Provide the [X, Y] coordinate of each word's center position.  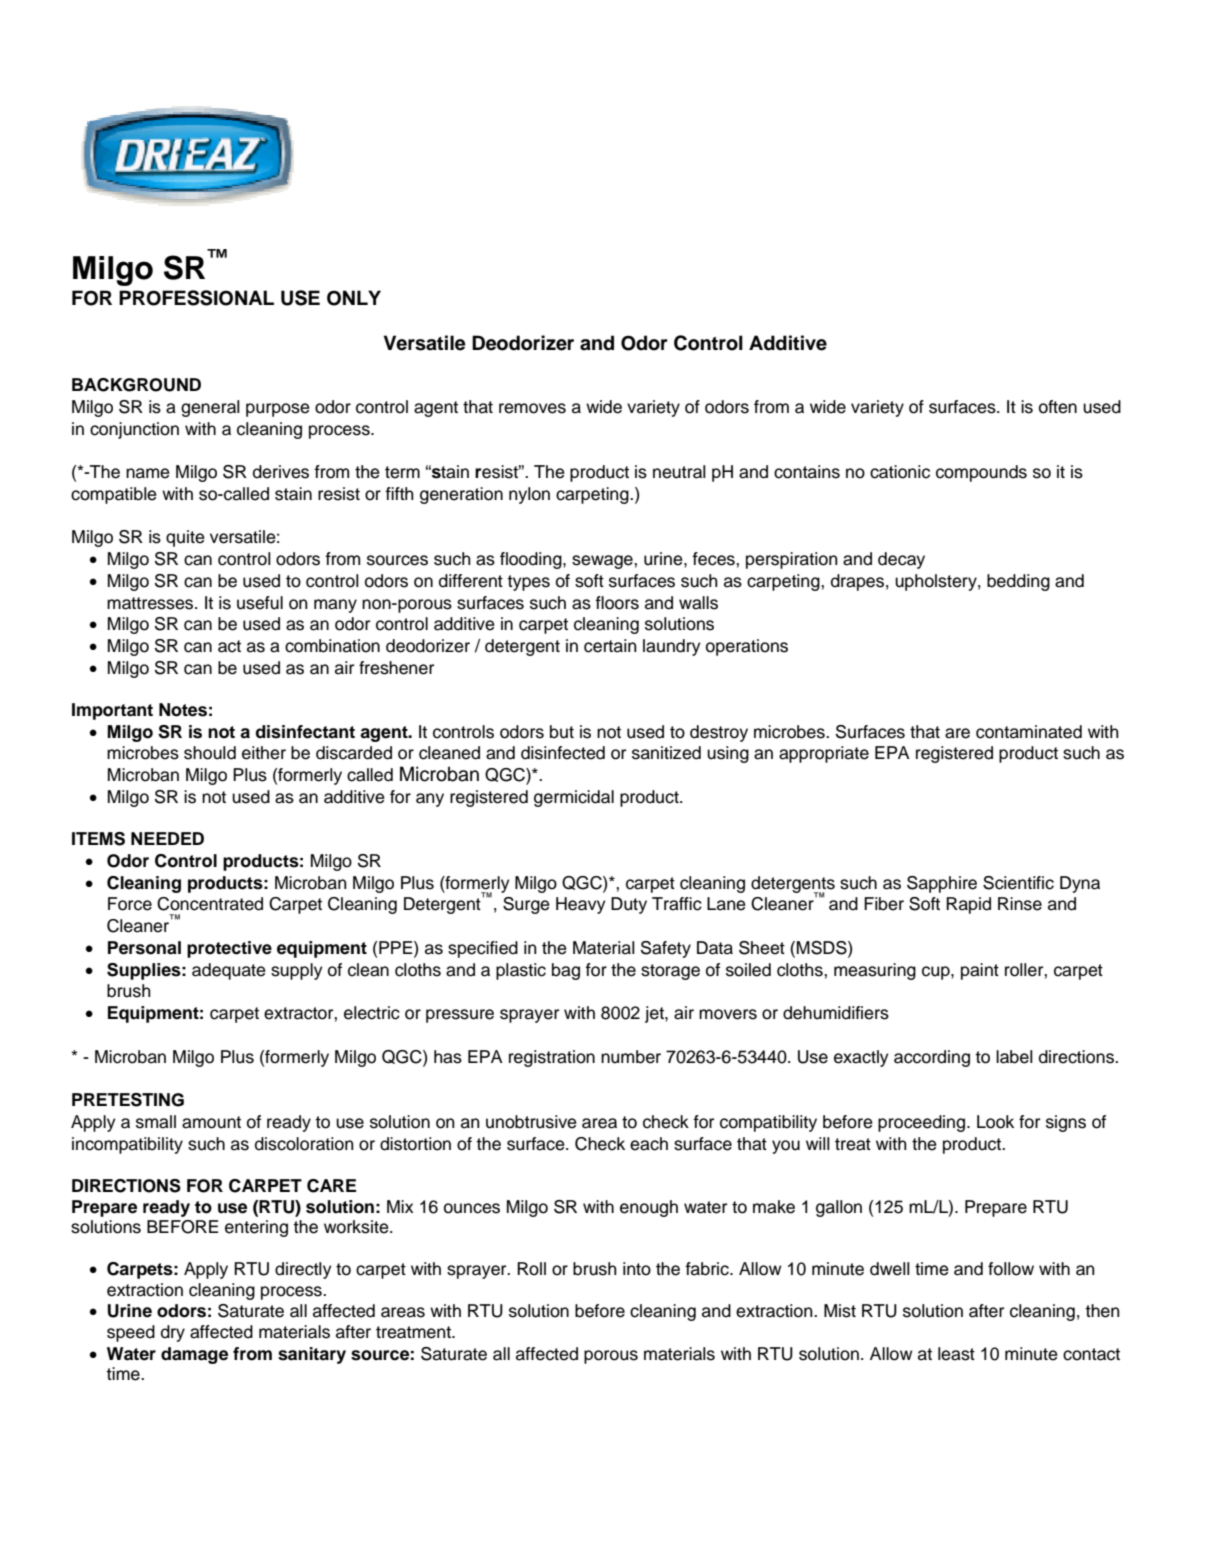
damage [194, 1355]
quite [185, 538]
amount [211, 1122]
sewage [603, 562]
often [1058, 407]
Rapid [968, 905]
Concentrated [210, 904]
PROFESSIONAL [196, 298]
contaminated [1029, 732]
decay [901, 560]
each [649, 1144]
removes [532, 408]
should [210, 753]
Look [995, 1122]
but [562, 732]
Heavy [581, 905]
